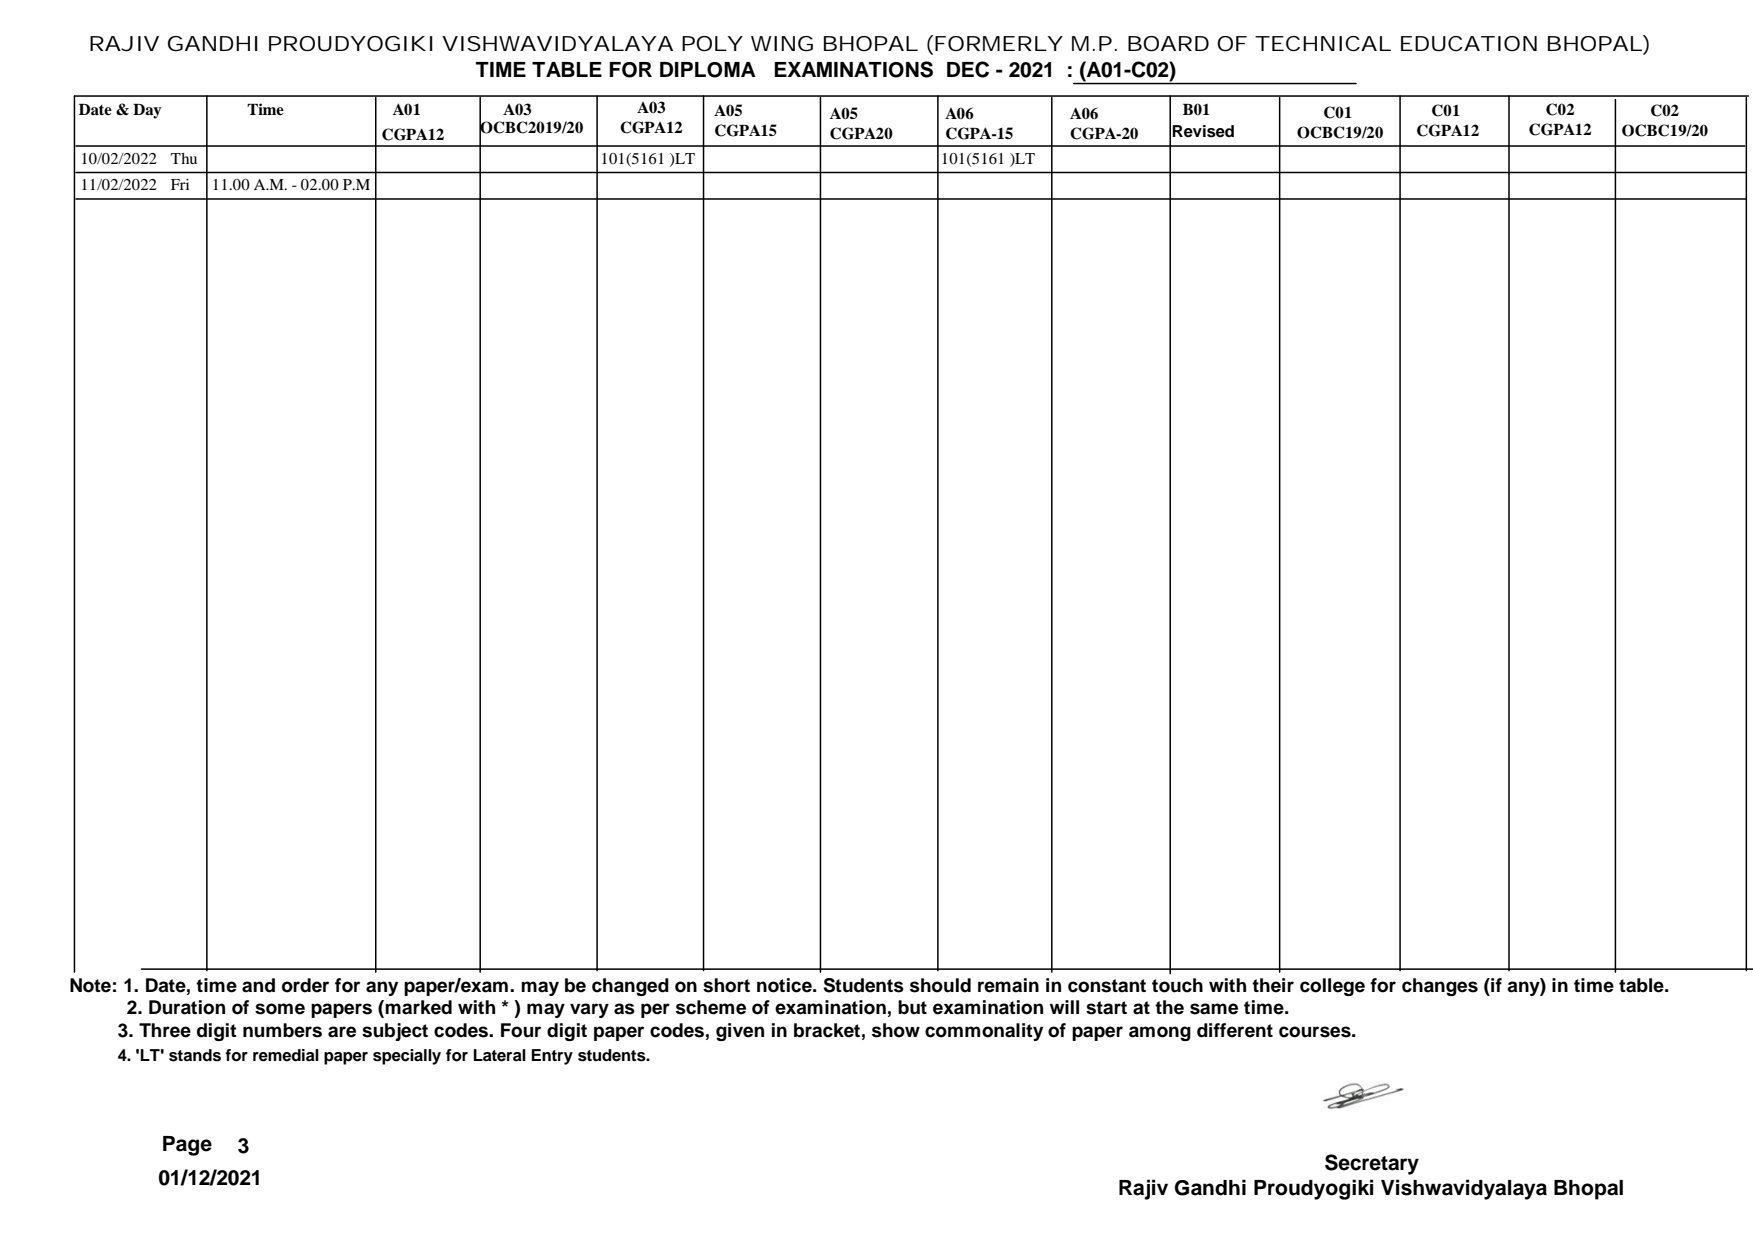 This document has width=1753, height=1239. I want to click on DIPLOMA, so click(708, 70).
